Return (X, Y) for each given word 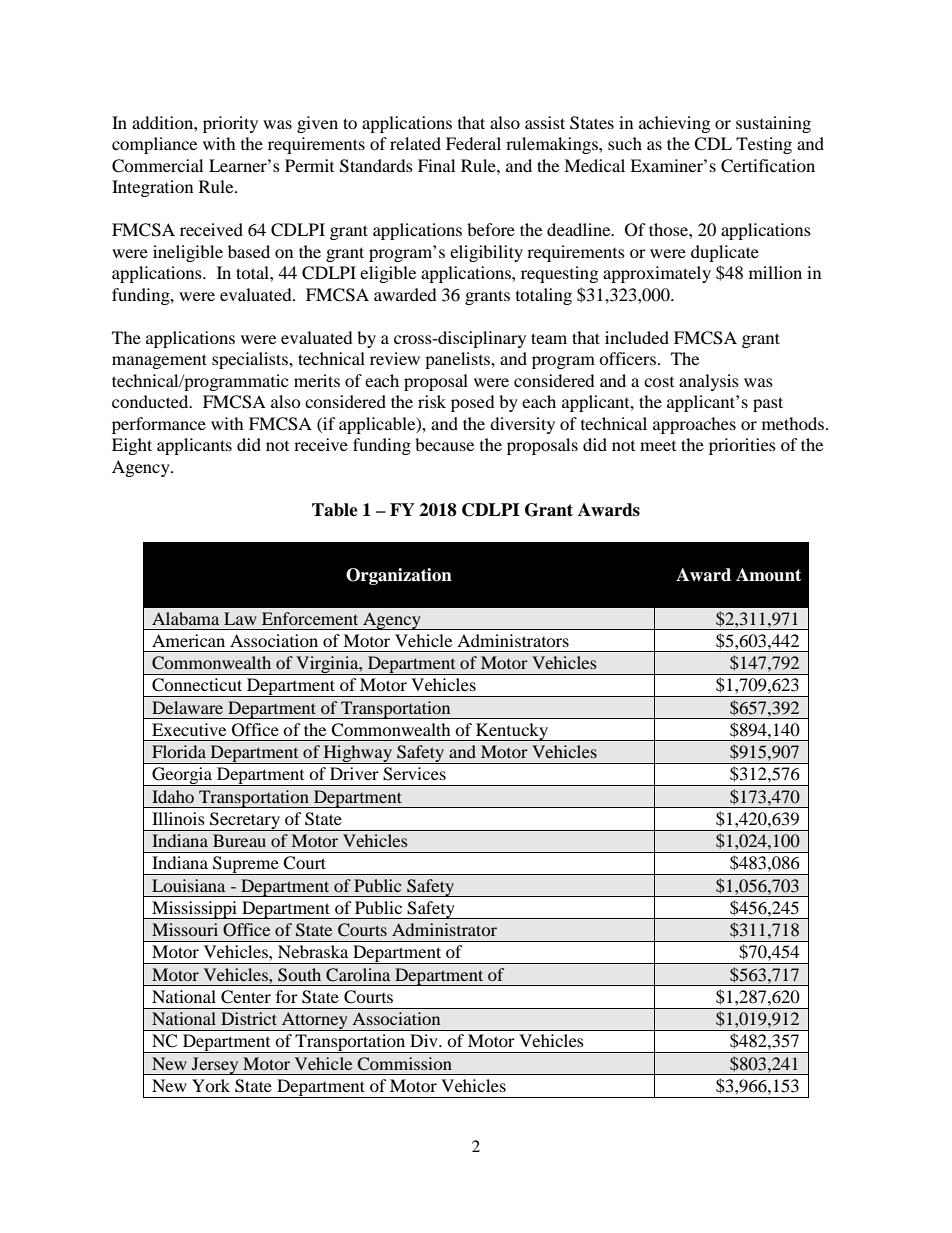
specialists (251, 360)
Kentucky (512, 732)
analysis (709, 382)
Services (414, 774)
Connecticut (197, 685)
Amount (768, 575)
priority (230, 124)
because (444, 444)
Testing (764, 145)
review (395, 358)
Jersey (215, 1066)
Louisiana (188, 885)
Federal (473, 143)
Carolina (358, 975)
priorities (742, 446)
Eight (132, 446)
